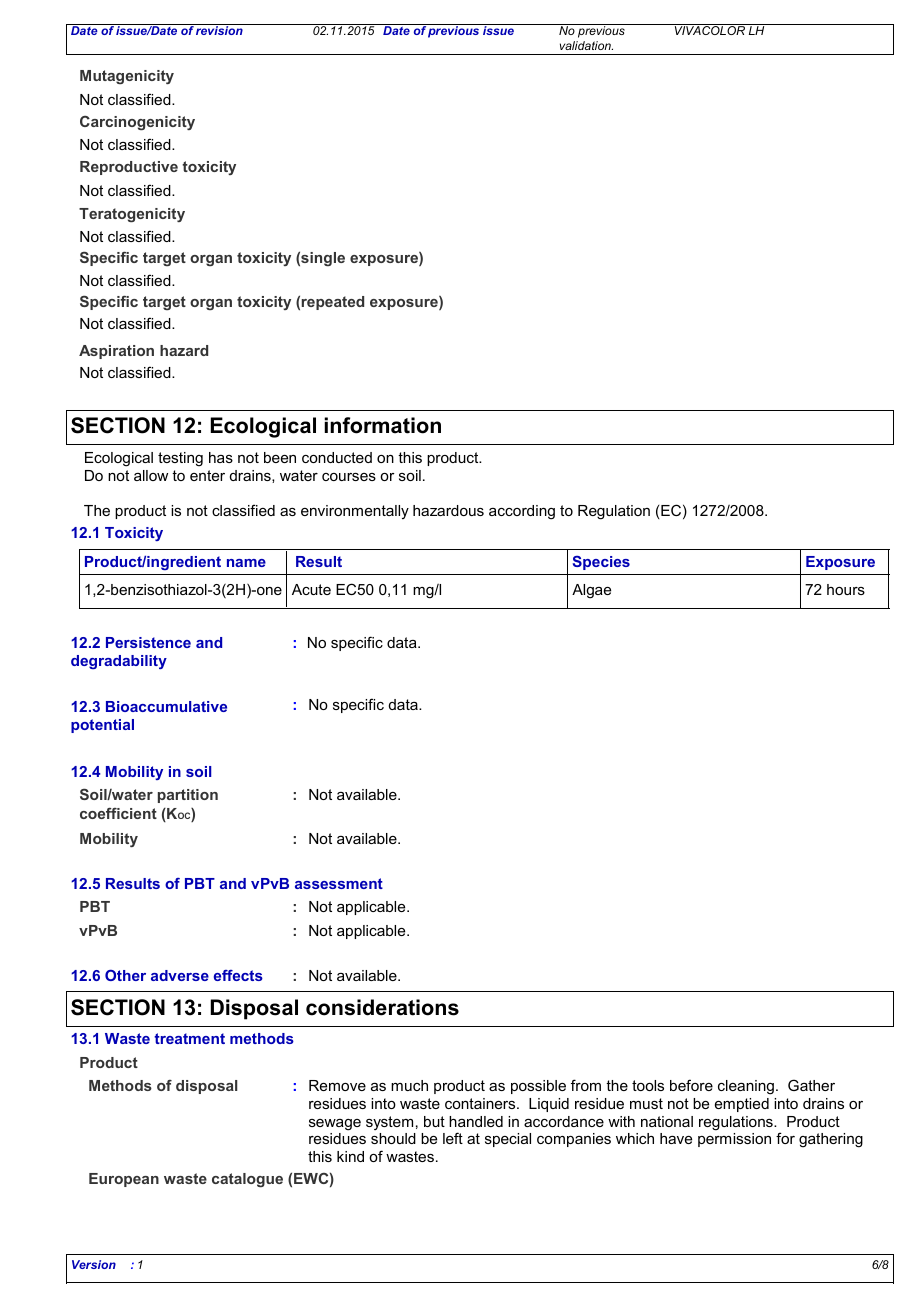  Describe the element at coordinates (601, 563) in the screenshot. I see `Species` at that location.
